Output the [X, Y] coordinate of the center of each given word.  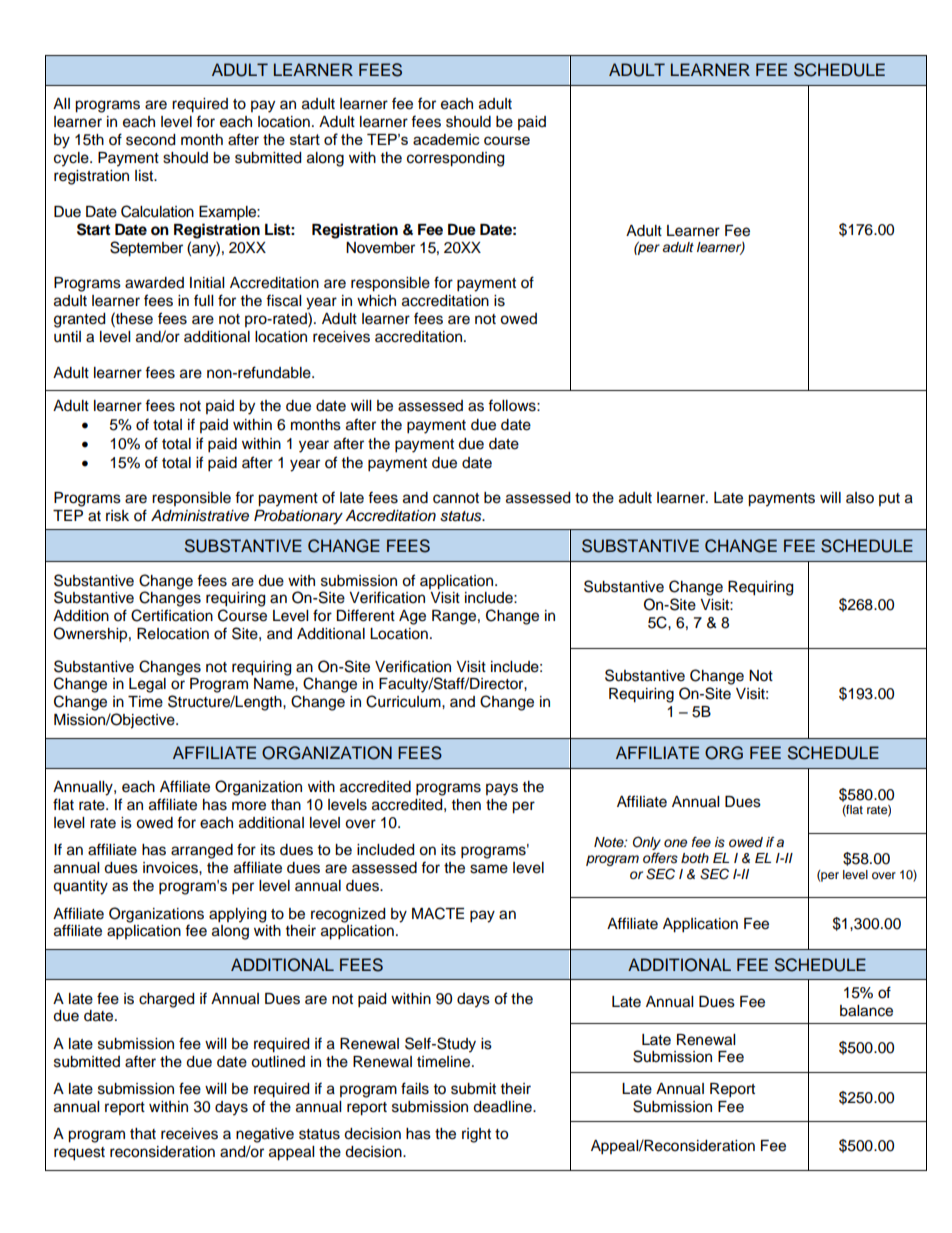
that [143, 1134]
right [476, 1135]
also [860, 498]
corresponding [455, 159]
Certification [172, 615]
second [150, 140]
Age [412, 617]
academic [446, 139]
